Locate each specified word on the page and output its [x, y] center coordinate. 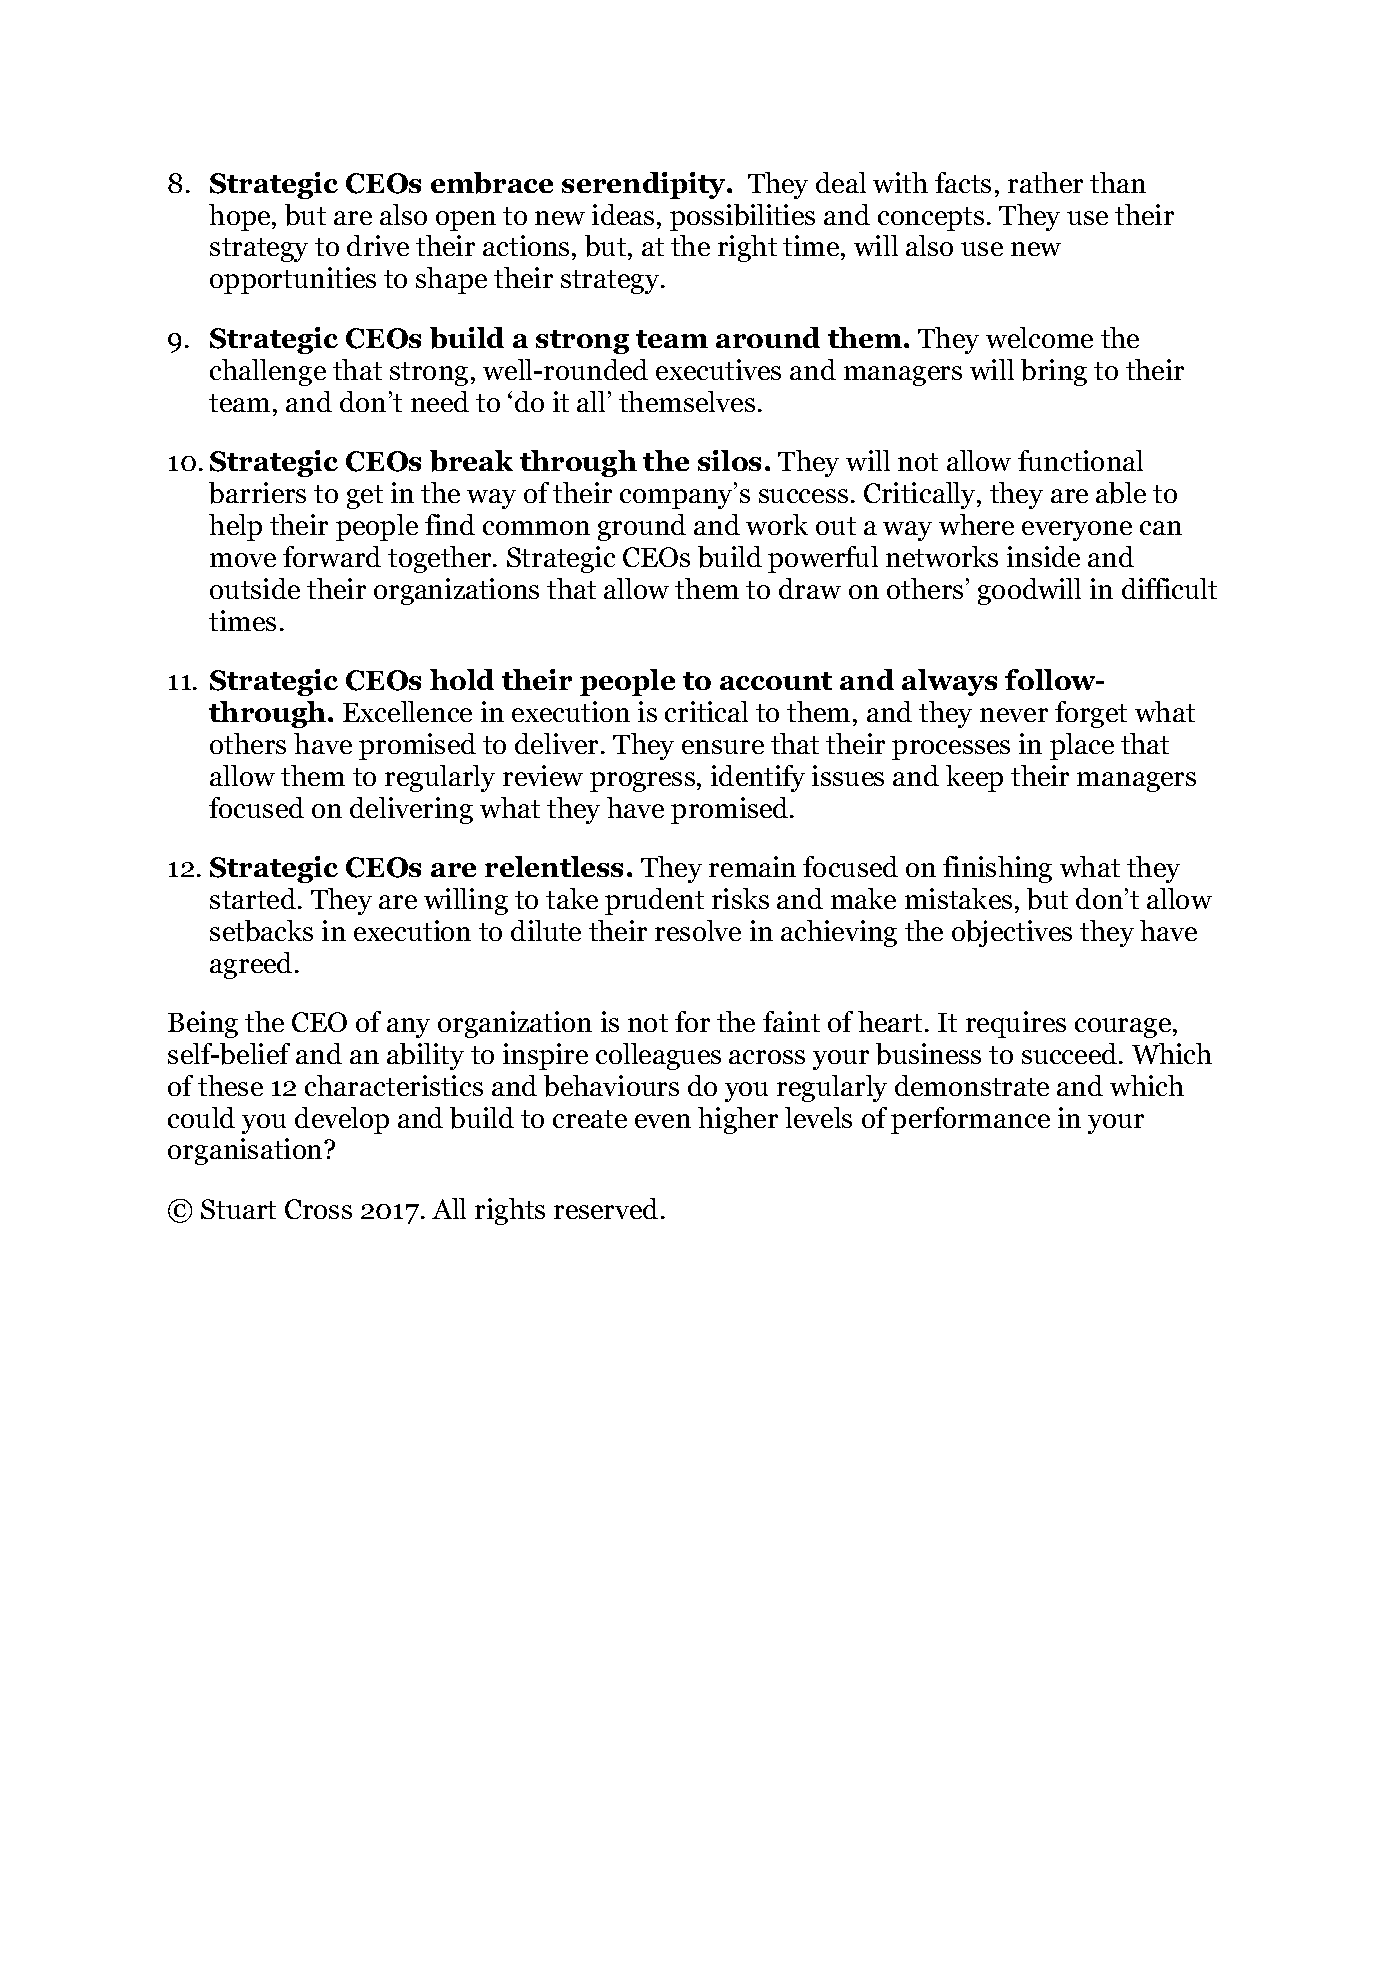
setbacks [261, 931]
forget [1091, 714]
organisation [246, 1151]
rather [1045, 182]
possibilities [742, 217]
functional [1080, 460]
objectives [1012, 933]
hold [462, 679]
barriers [257, 493]
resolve [698, 930]
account [776, 681]
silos [729, 460]
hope [241, 217]
